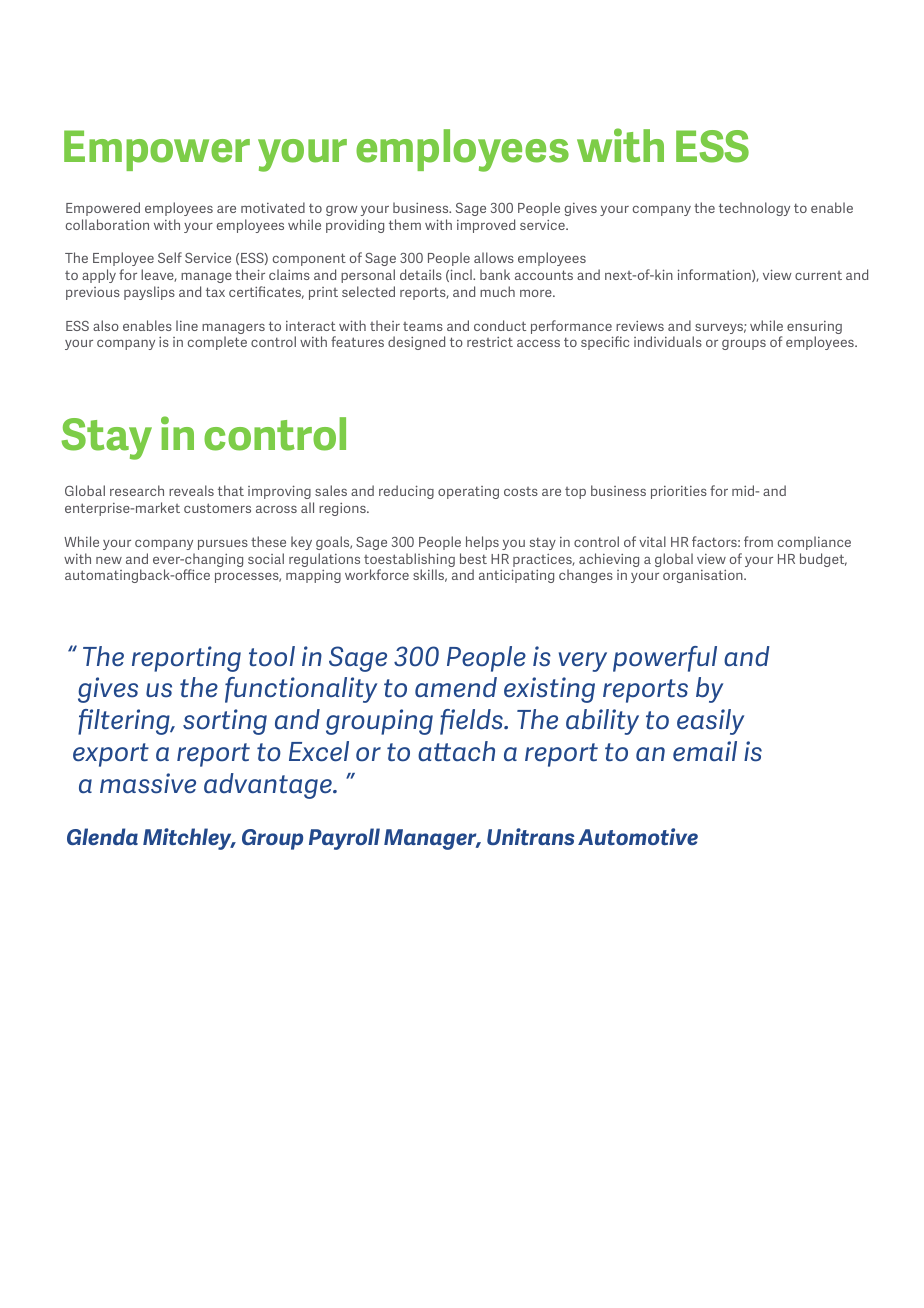 The image size is (924, 1308). Describe the element at coordinates (679, 492) in the page. I see `priorities` at that location.
